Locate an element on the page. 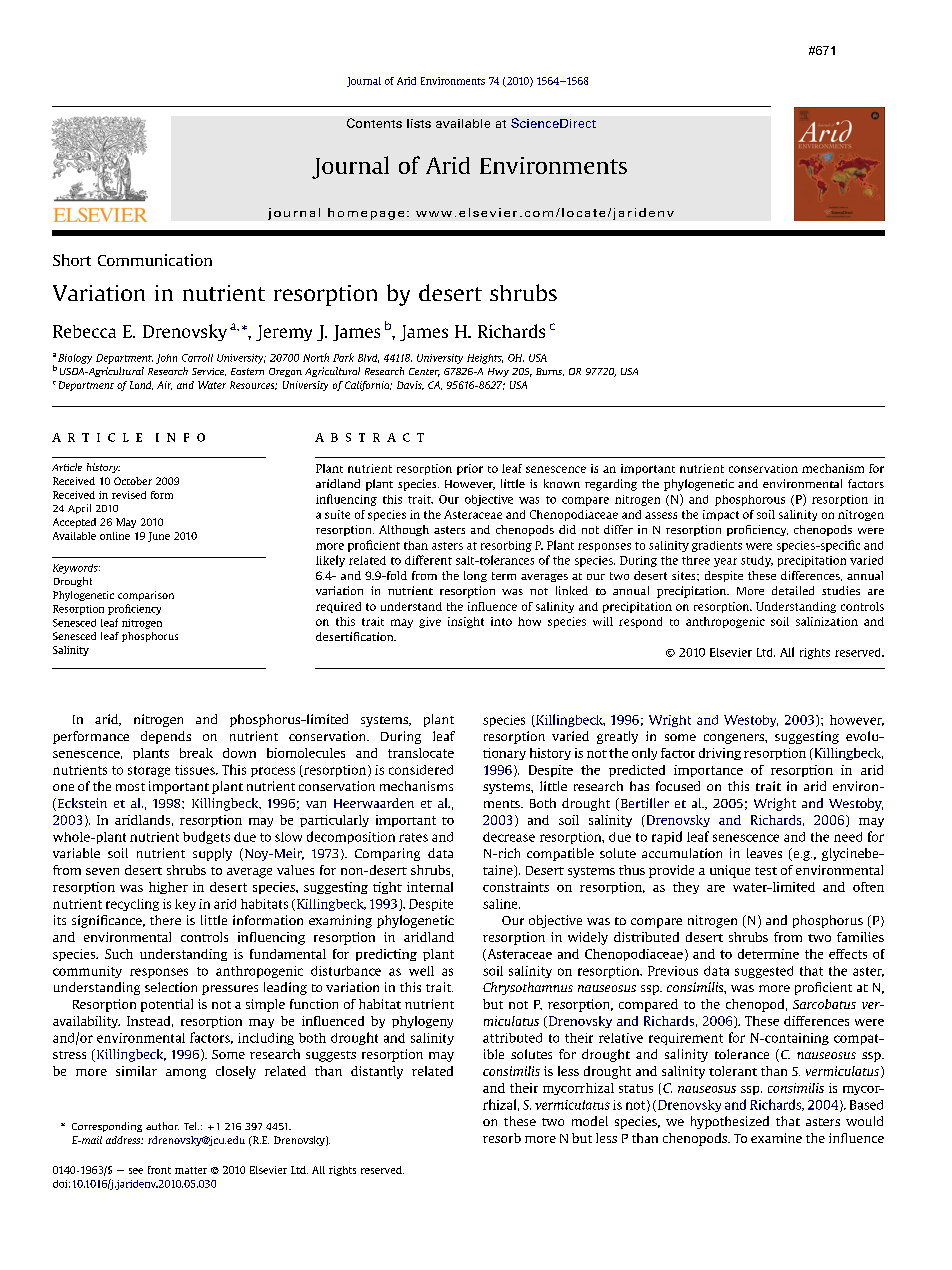 This image has width=952, height=1270. insight is located at coordinates (466, 622).
